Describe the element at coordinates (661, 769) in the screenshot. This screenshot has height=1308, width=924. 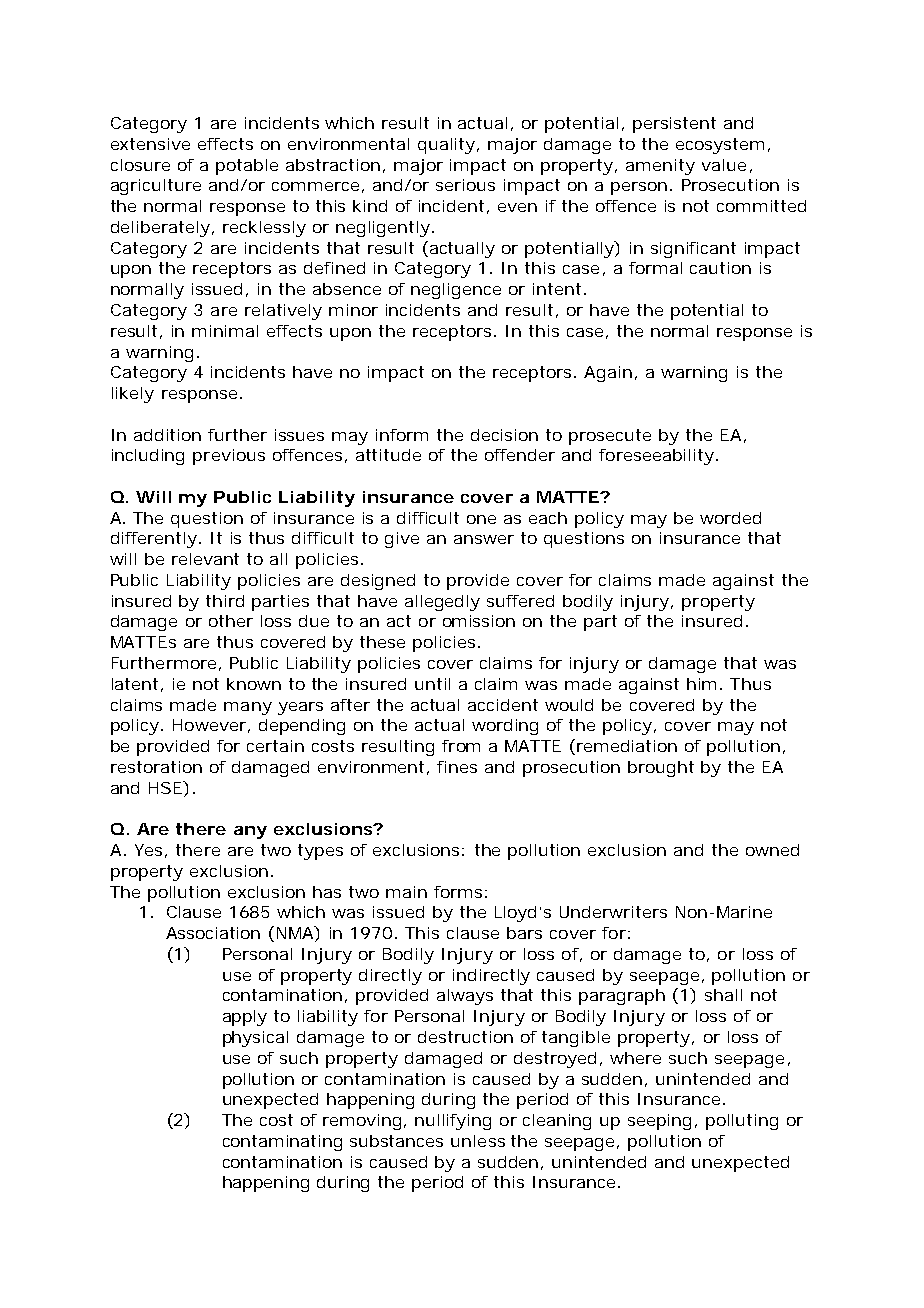
I see `brought` at that location.
